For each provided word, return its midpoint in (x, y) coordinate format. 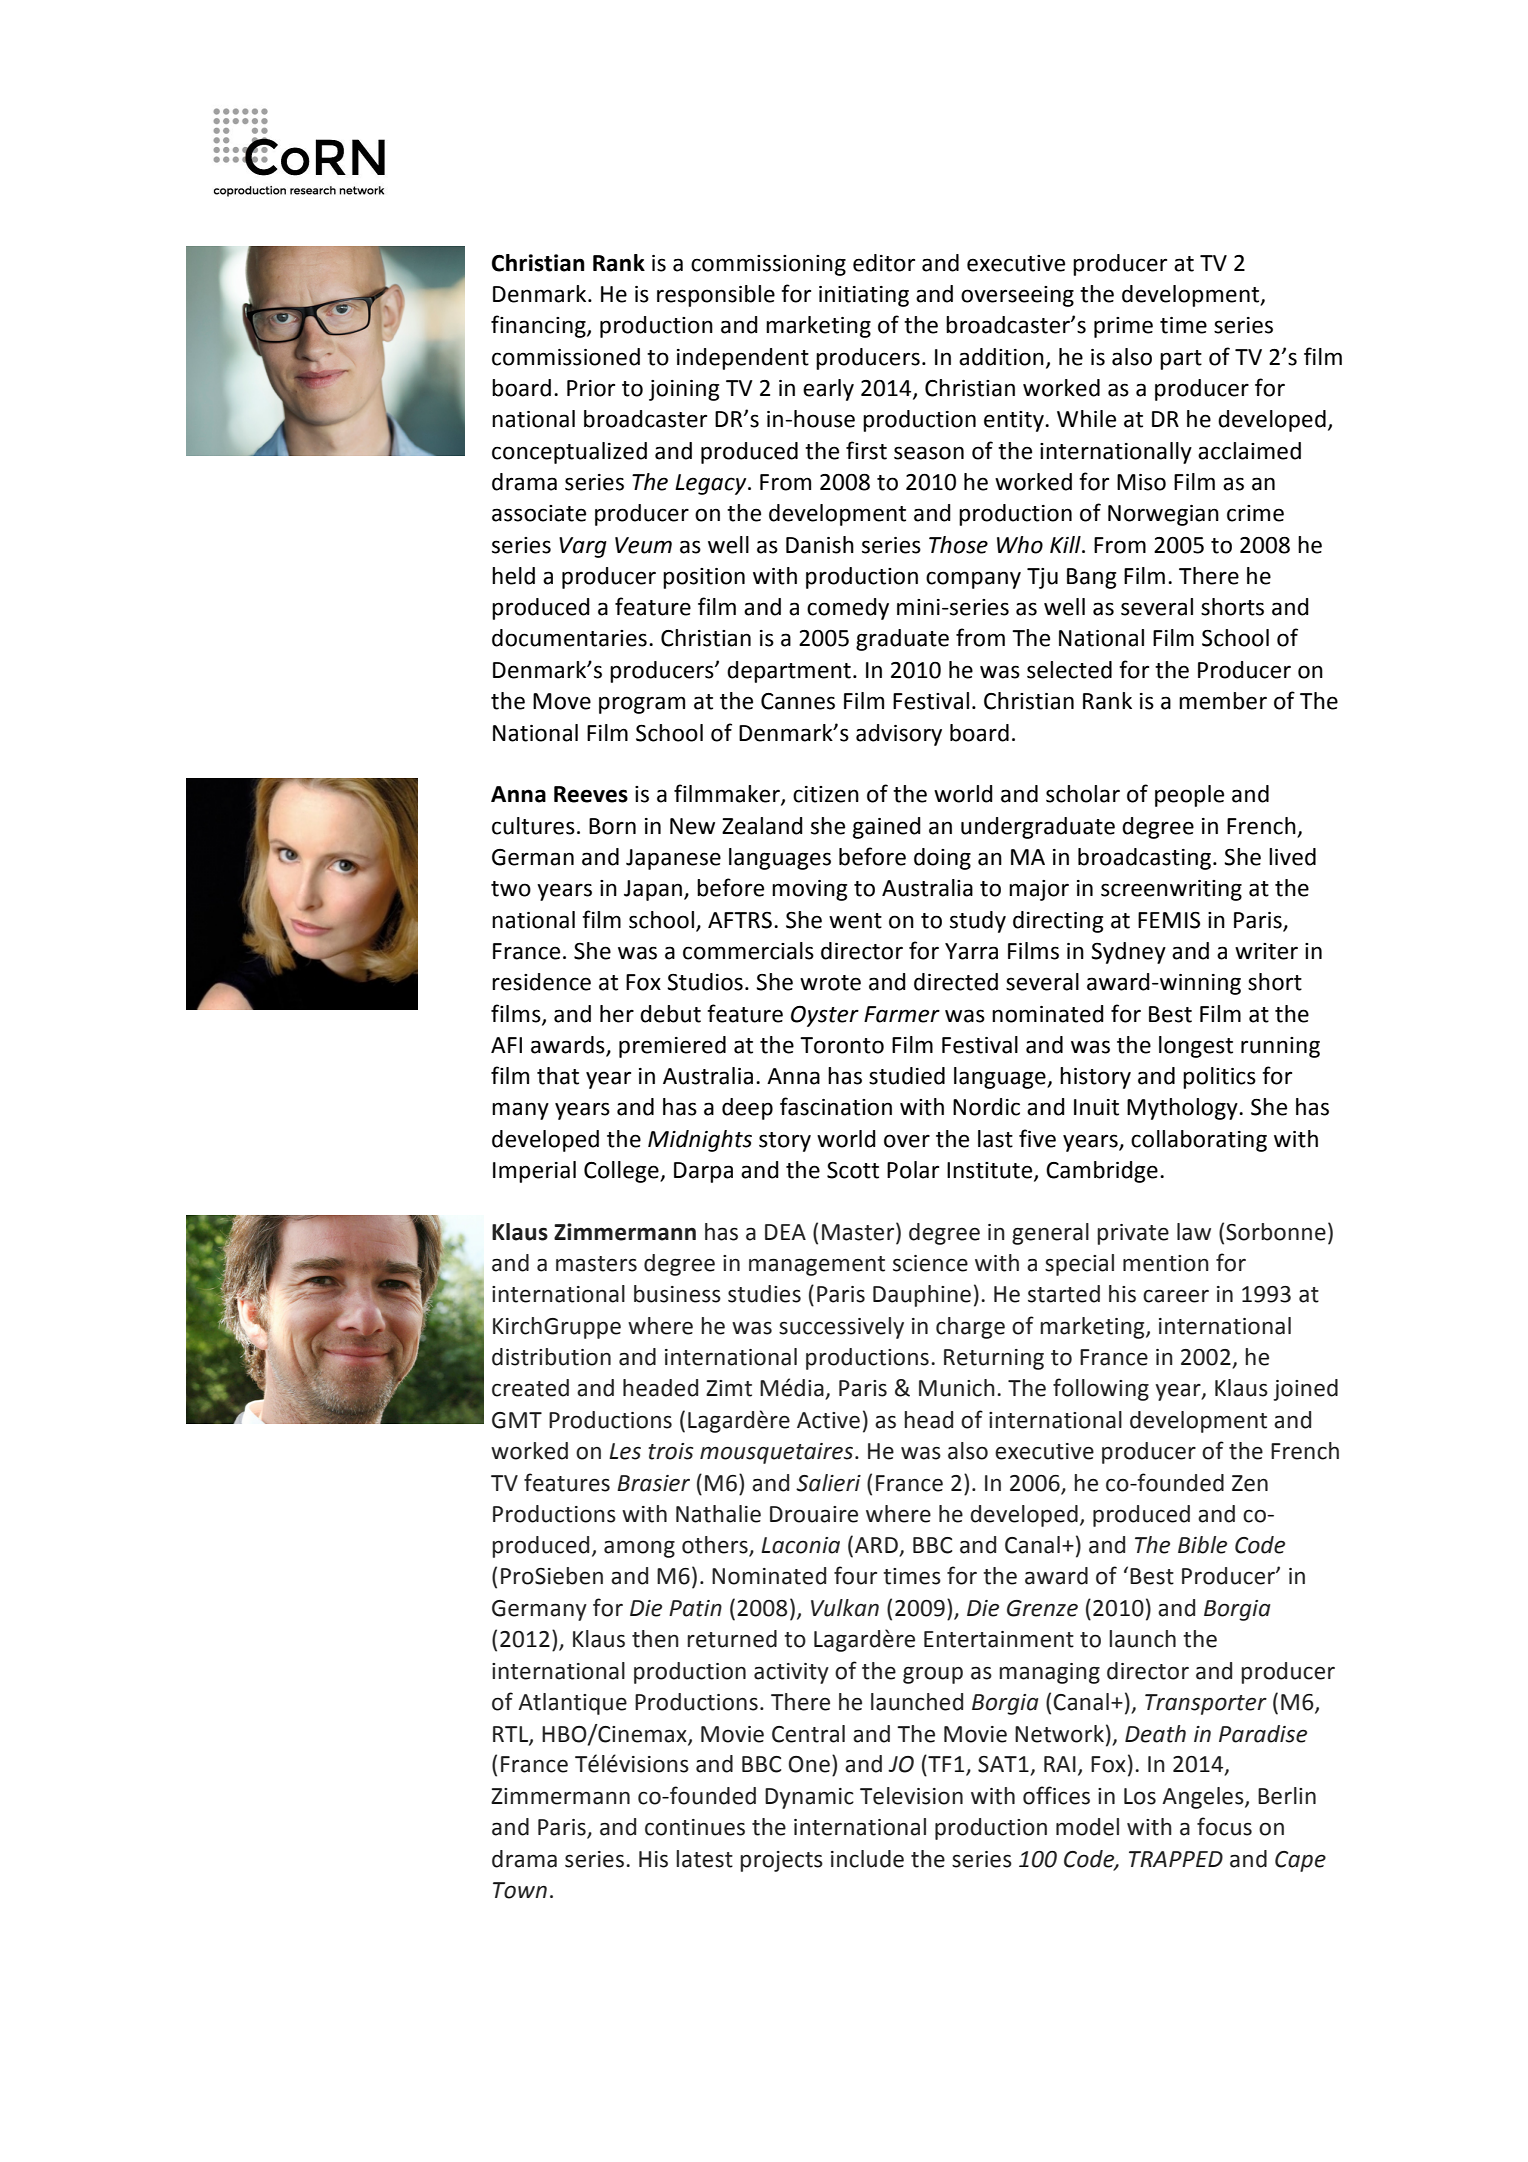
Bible (1202, 1545)
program (642, 705)
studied (907, 1076)
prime (1123, 327)
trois (671, 1451)
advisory (899, 735)
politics (1219, 1078)
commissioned (566, 357)
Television (911, 1796)
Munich (957, 1388)
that (558, 1076)
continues (695, 1827)
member (1223, 701)
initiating (864, 296)
